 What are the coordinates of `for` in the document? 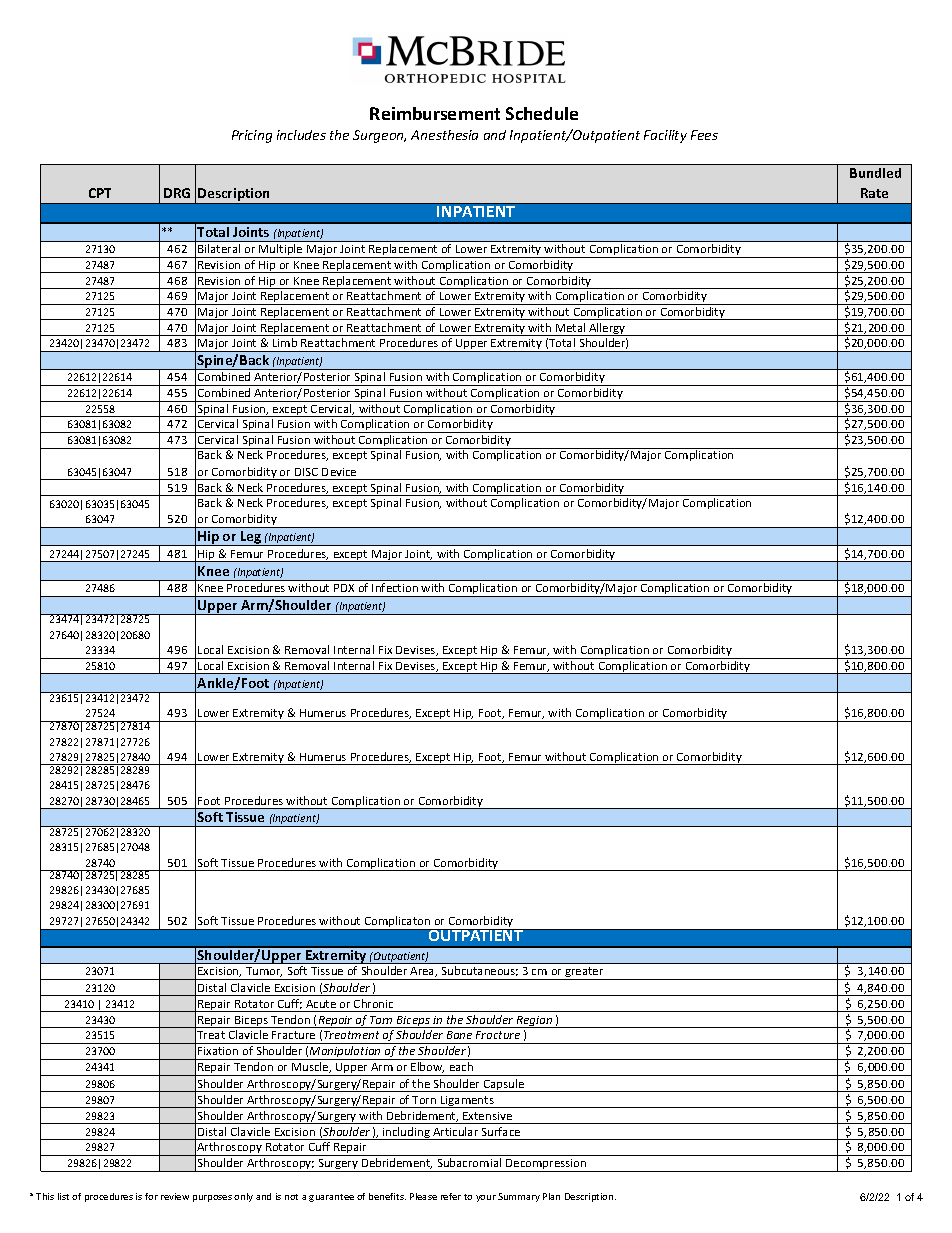 It's located at (151, 1196).
